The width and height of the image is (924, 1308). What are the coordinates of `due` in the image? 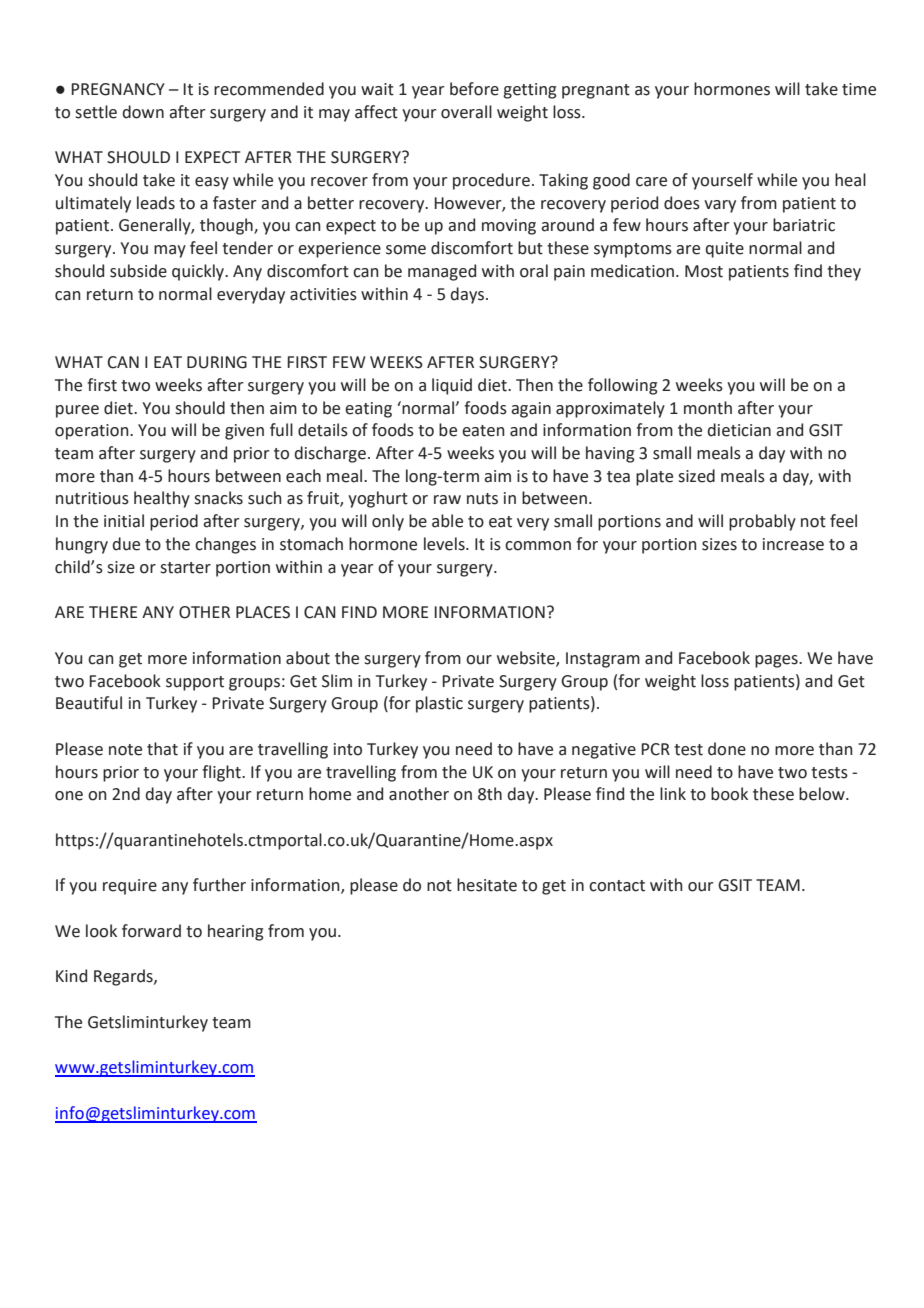 It's located at (126, 544).
